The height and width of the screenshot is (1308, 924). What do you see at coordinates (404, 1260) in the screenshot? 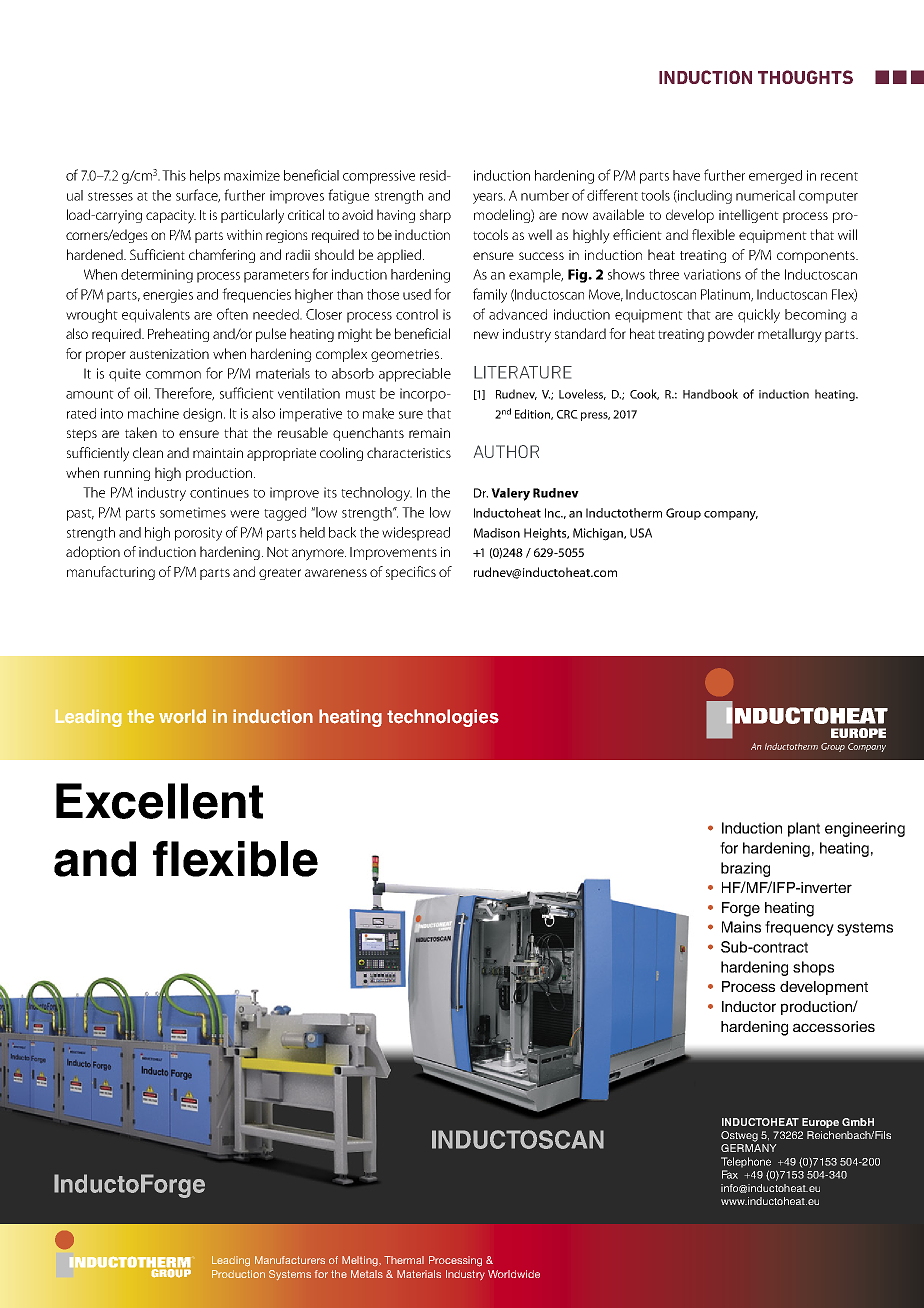
I see `Thermal` at bounding box center [404, 1260].
